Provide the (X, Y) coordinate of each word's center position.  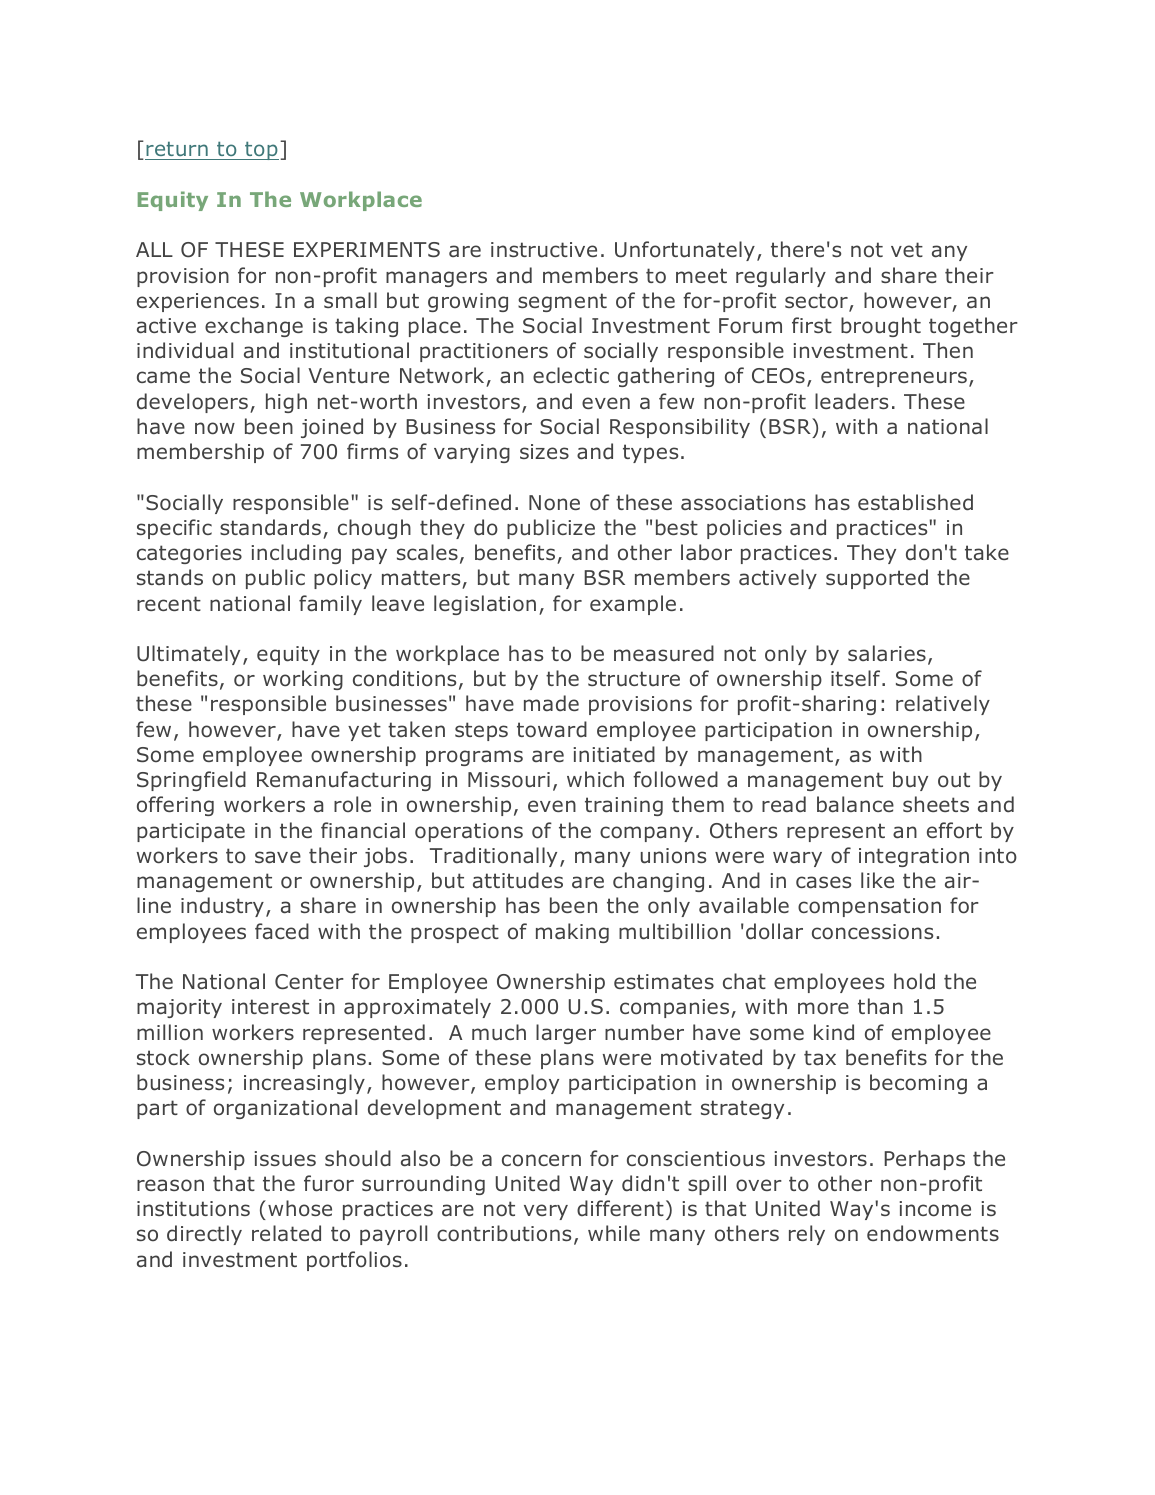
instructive (544, 250)
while (614, 1233)
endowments (933, 1233)
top (261, 151)
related (286, 1233)
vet (907, 249)
